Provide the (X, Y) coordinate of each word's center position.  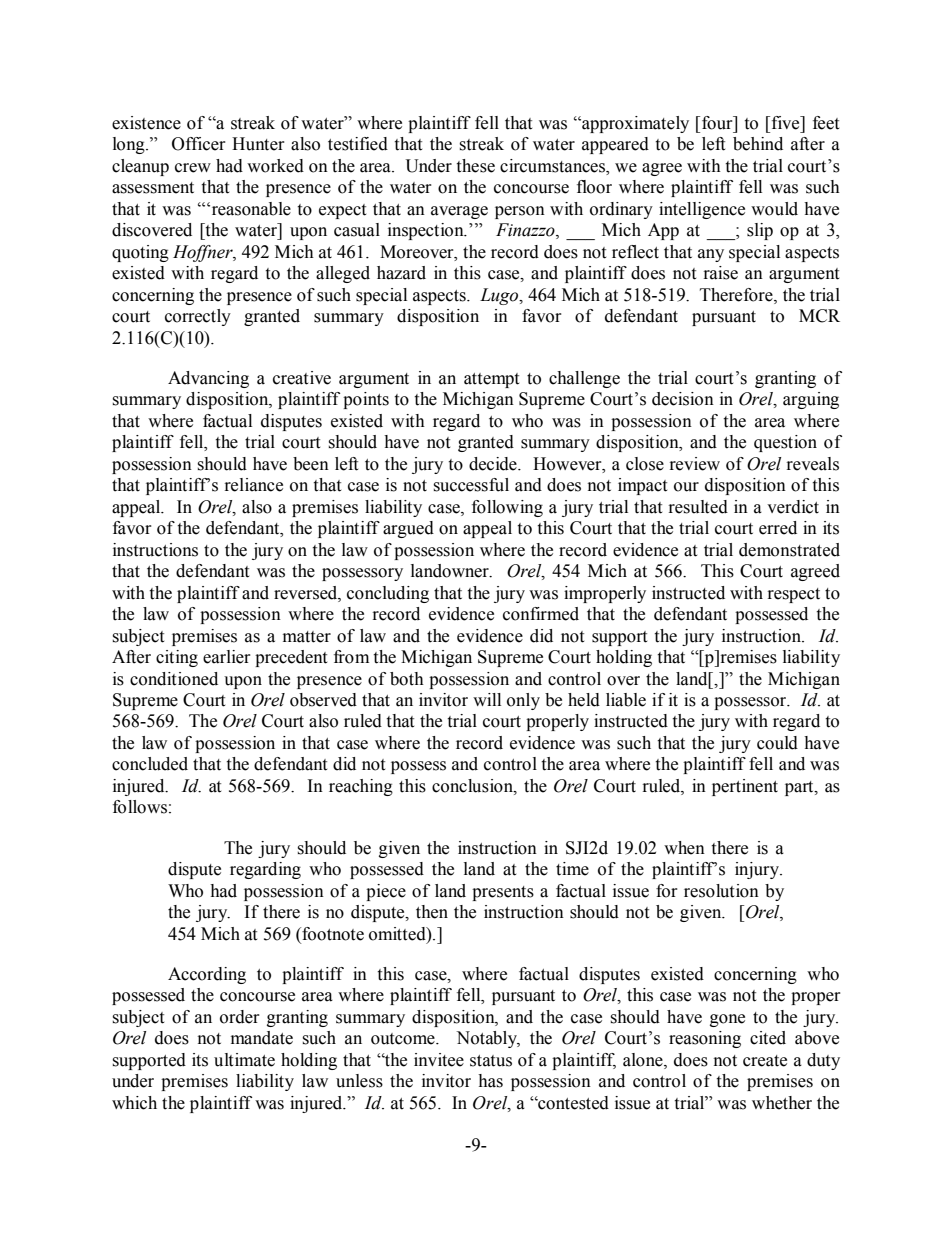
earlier (227, 657)
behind (758, 144)
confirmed (541, 614)
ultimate (244, 1060)
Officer (199, 144)
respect (794, 595)
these (475, 166)
